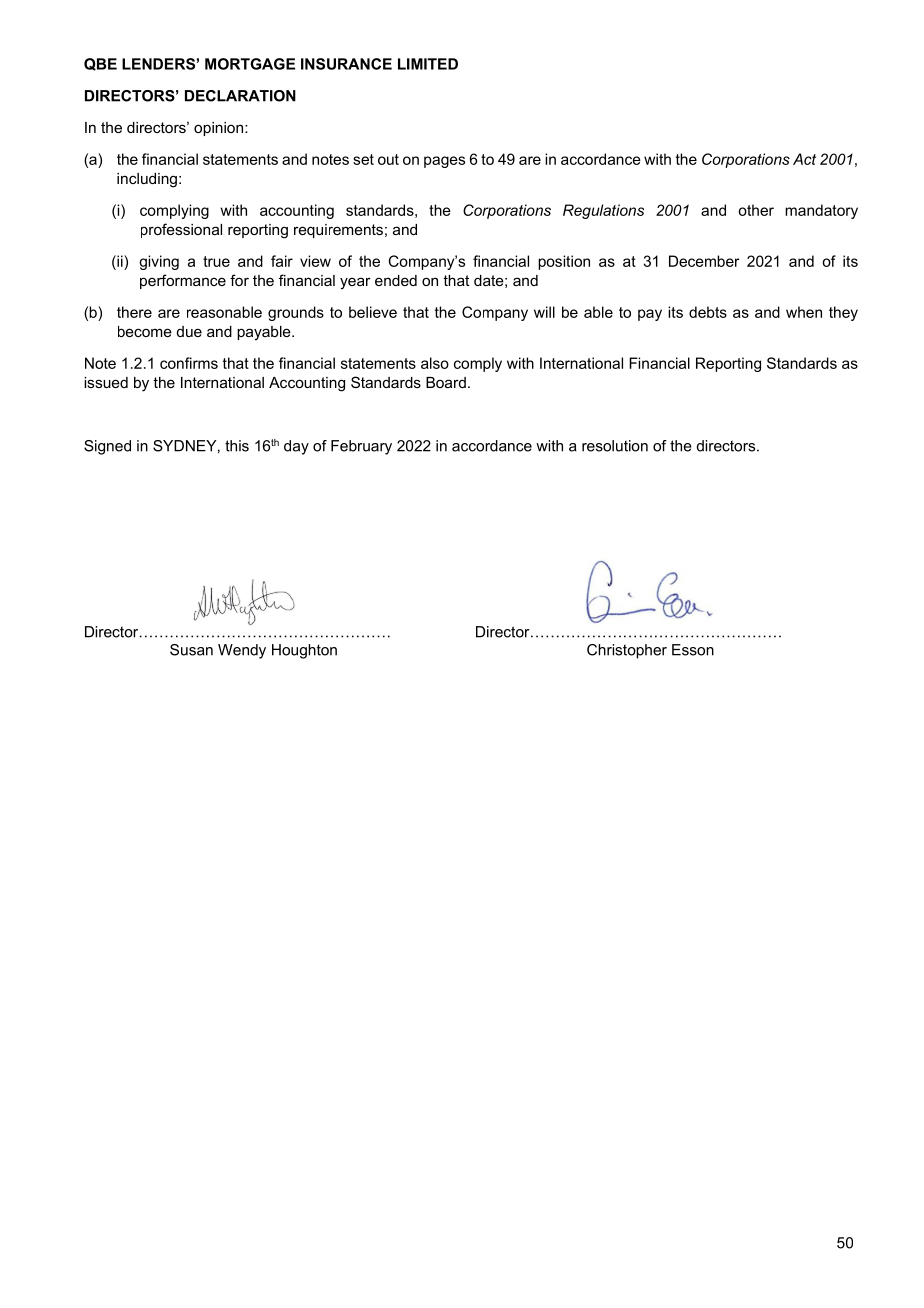 This screenshot has height=1308, width=924. What do you see at coordinates (237, 446) in the screenshot?
I see `this` at bounding box center [237, 446].
